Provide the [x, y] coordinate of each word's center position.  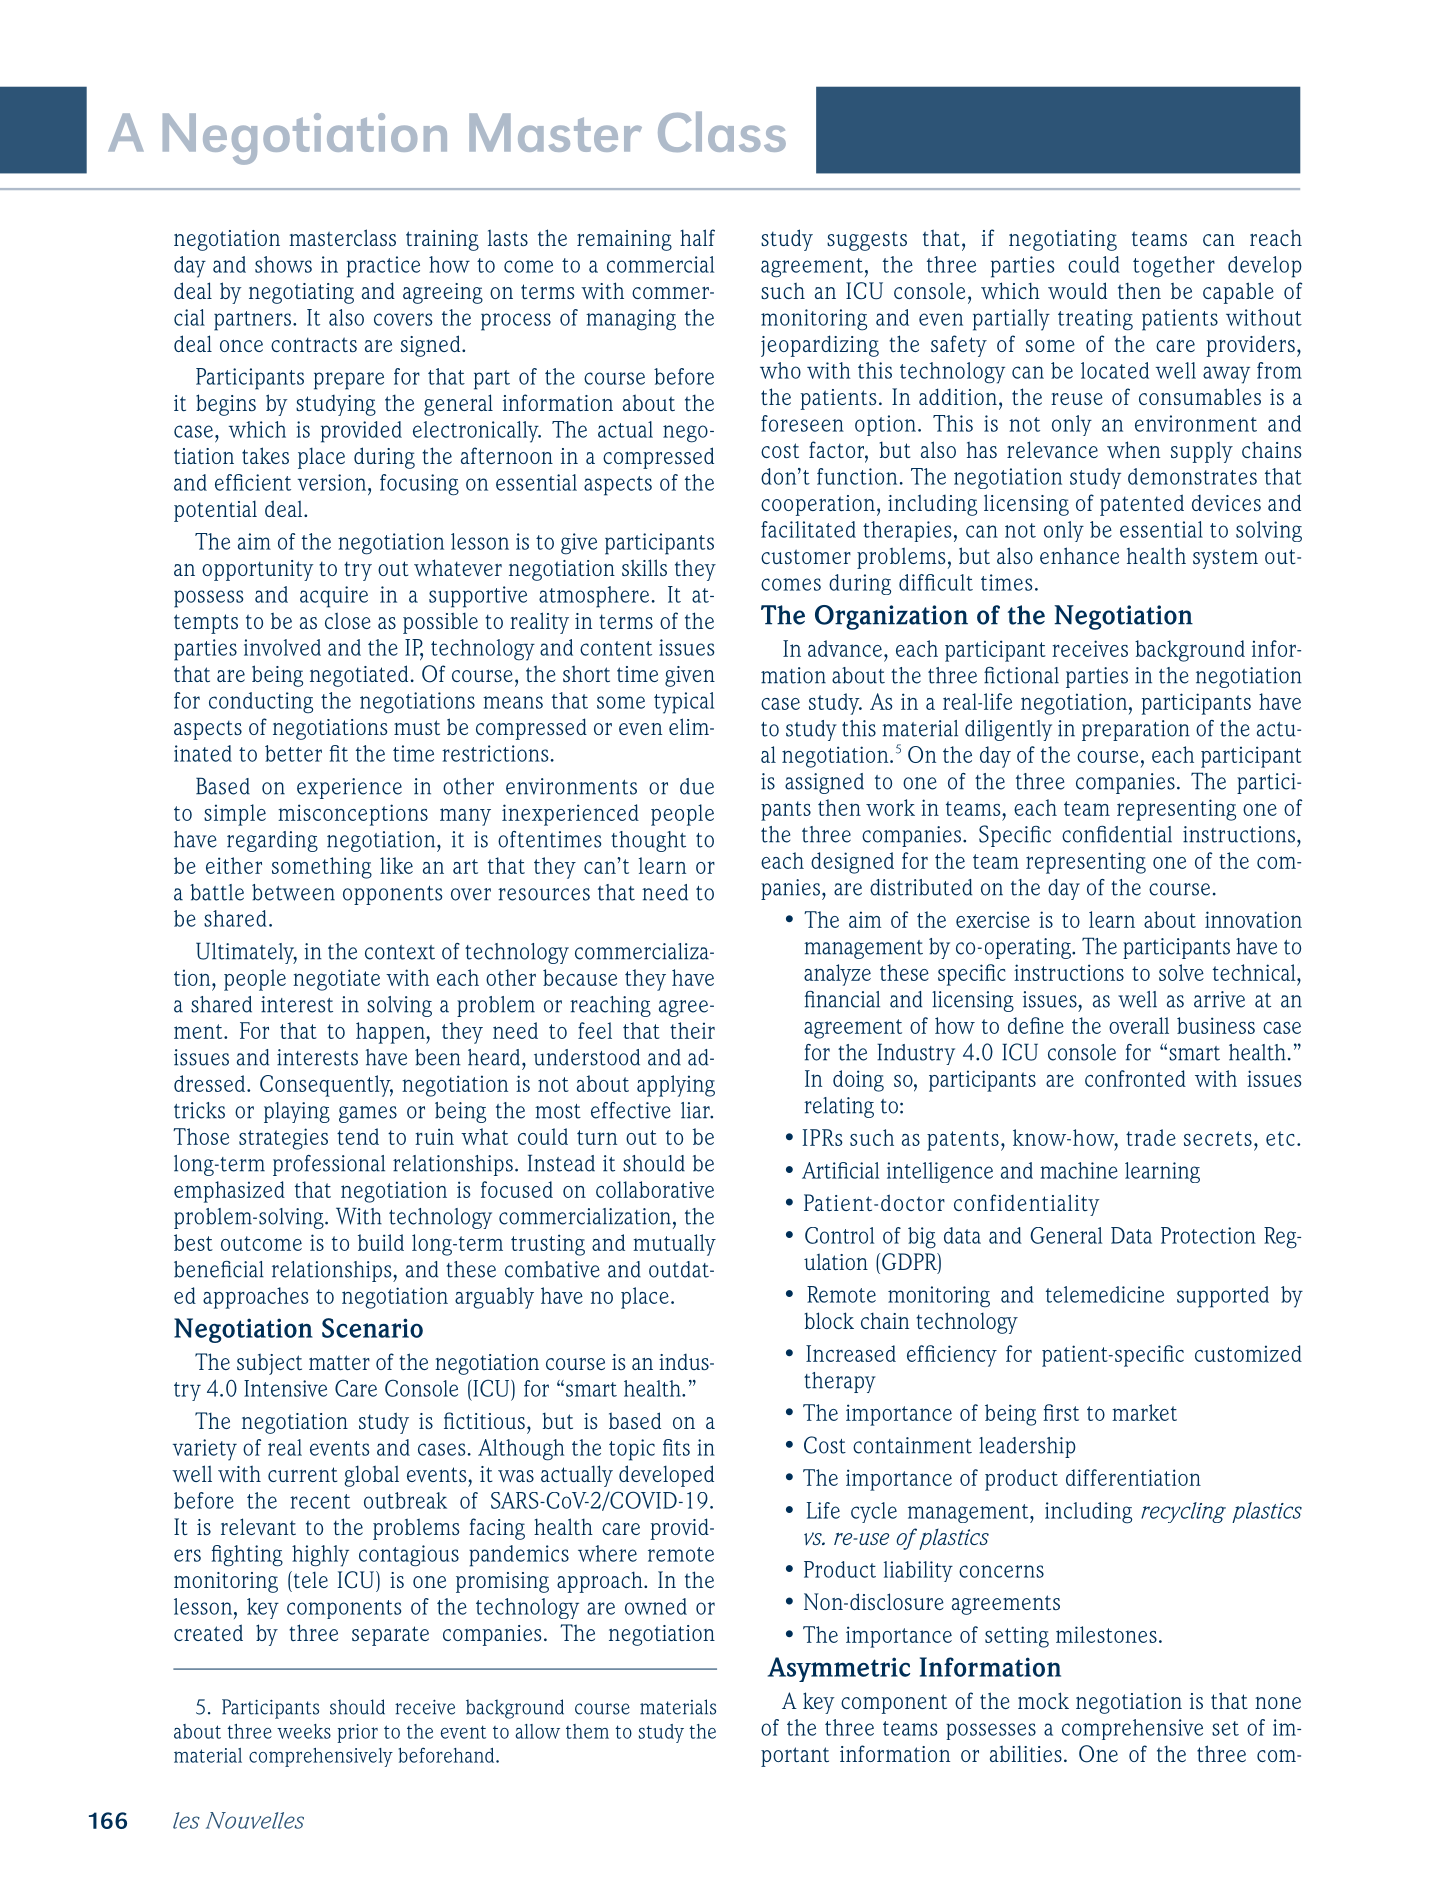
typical [684, 703]
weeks [304, 1731]
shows [283, 264]
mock [1043, 1700]
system [1225, 559]
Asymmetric [839, 1669]
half [697, 237]
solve [1181, 972]
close [348, 620]
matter [339, 1362]
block [829, 1320]
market [1144, 1412]
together [1174, 267]
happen [391, 1033]
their [692, 1030]
